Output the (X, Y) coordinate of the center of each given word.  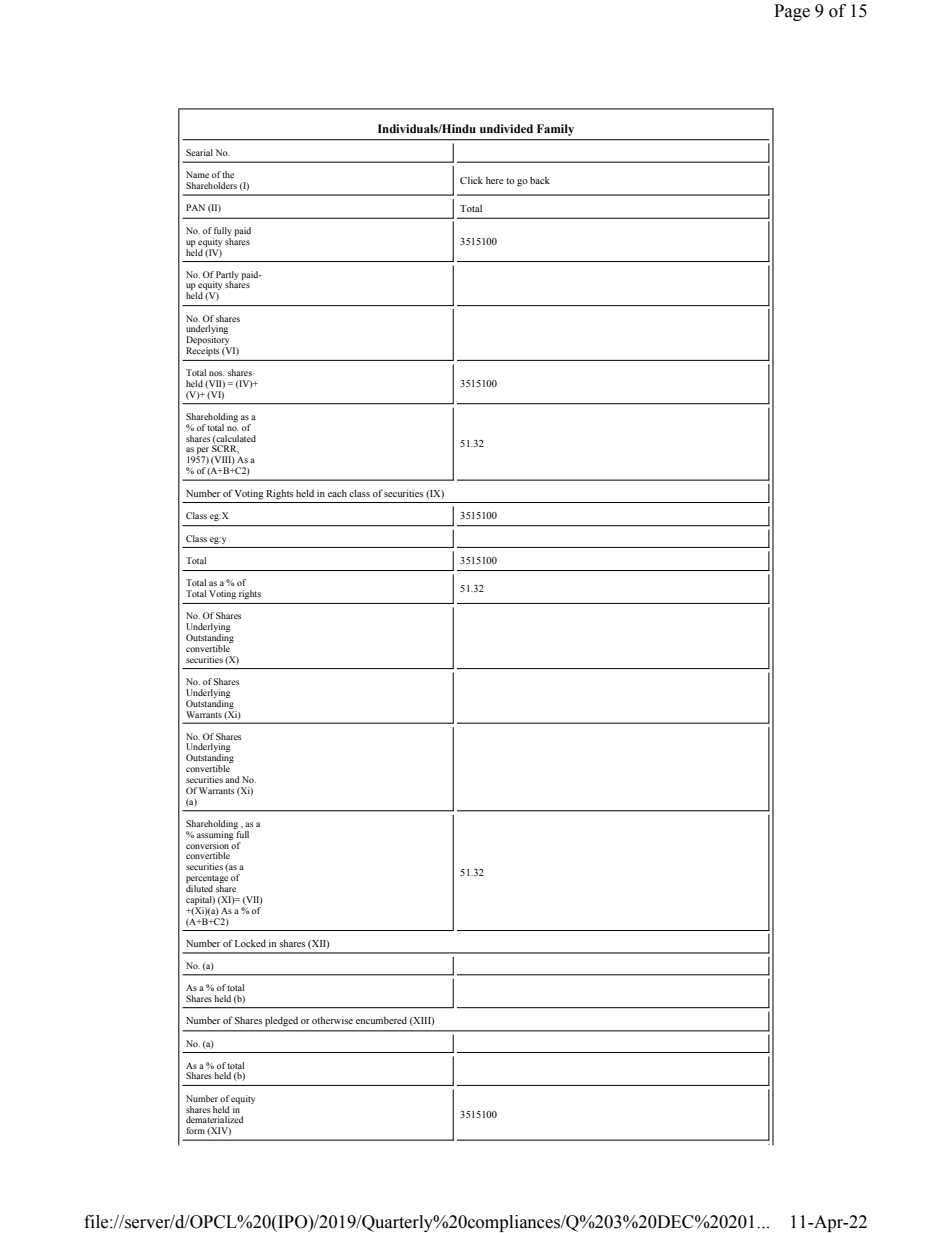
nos (217, 373)
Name (197, 174)
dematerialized (215, 1119)
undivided (506, 128)
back (540, 180)
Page (792, 12)
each (337, 493)
